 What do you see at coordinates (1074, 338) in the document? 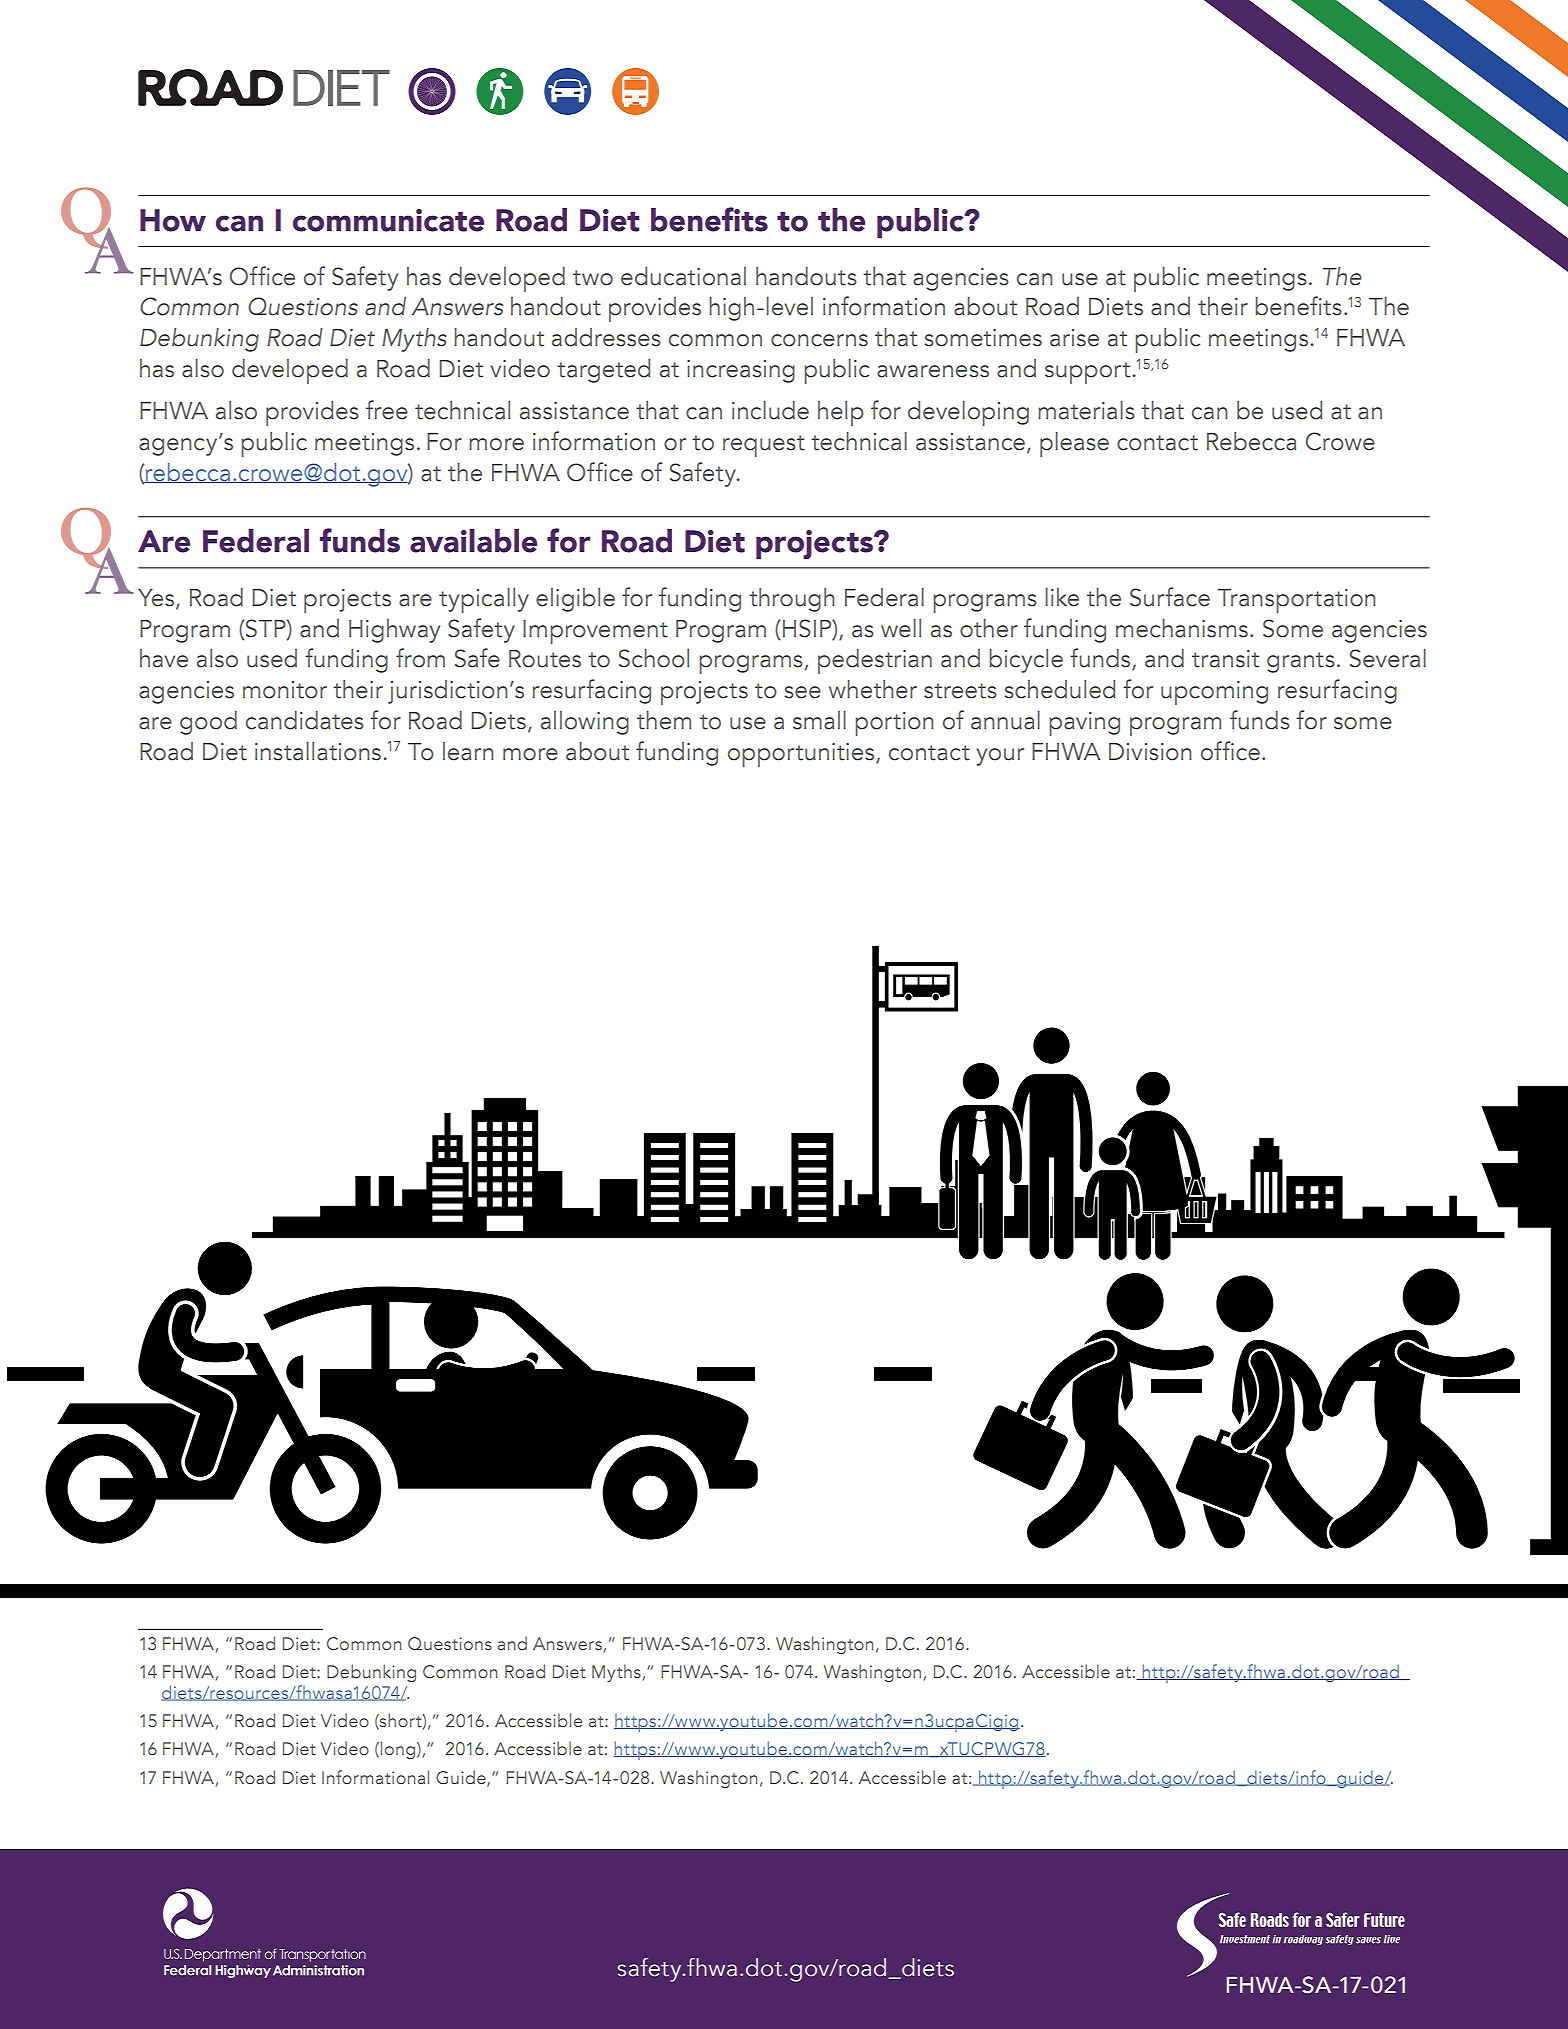
I see `arise` at bounding box center [1074, 338].
